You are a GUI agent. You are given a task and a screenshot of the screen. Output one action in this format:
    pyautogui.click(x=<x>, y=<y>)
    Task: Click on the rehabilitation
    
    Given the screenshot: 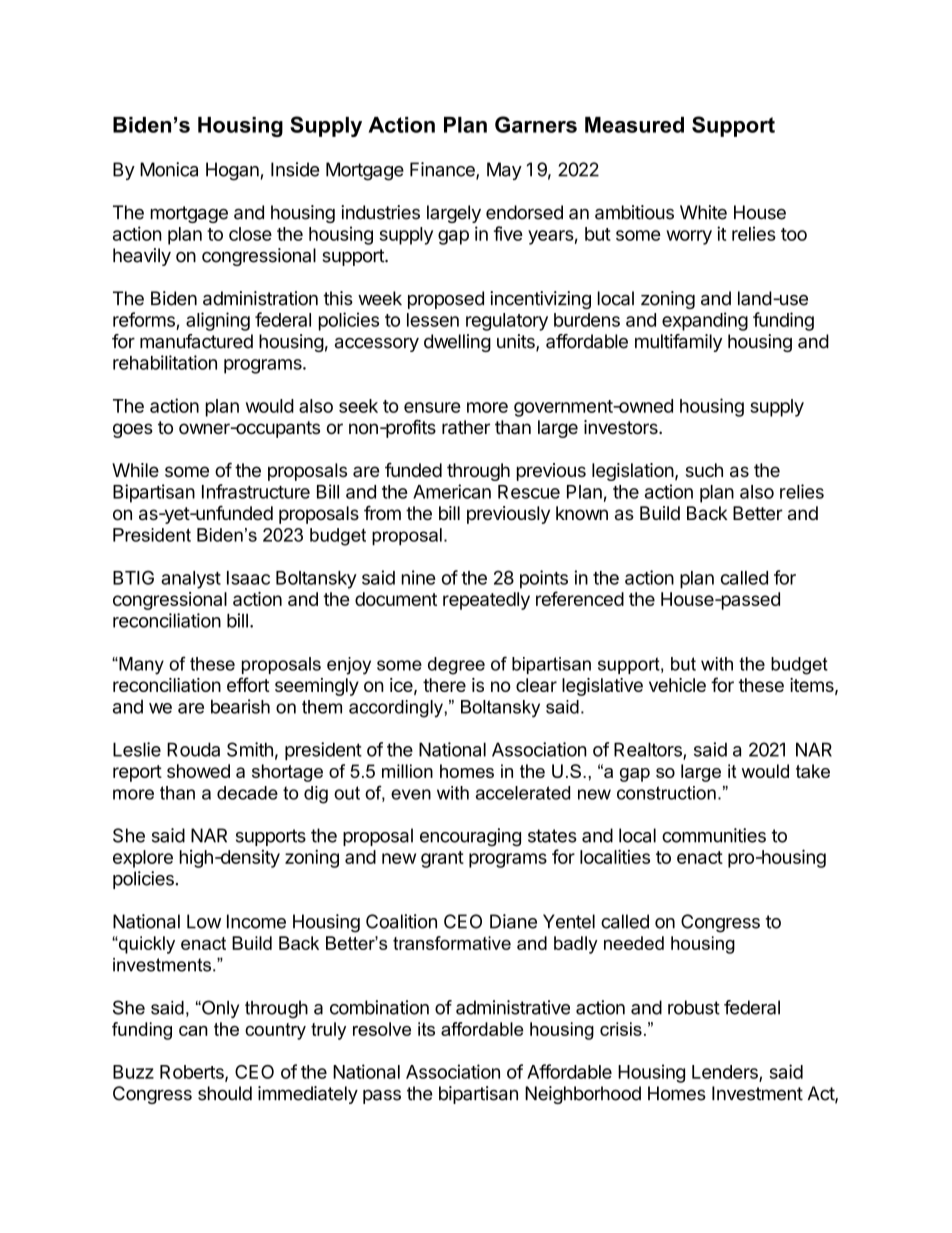 What is the action you would take?
    pyautogui.click(x=165, y=362)
